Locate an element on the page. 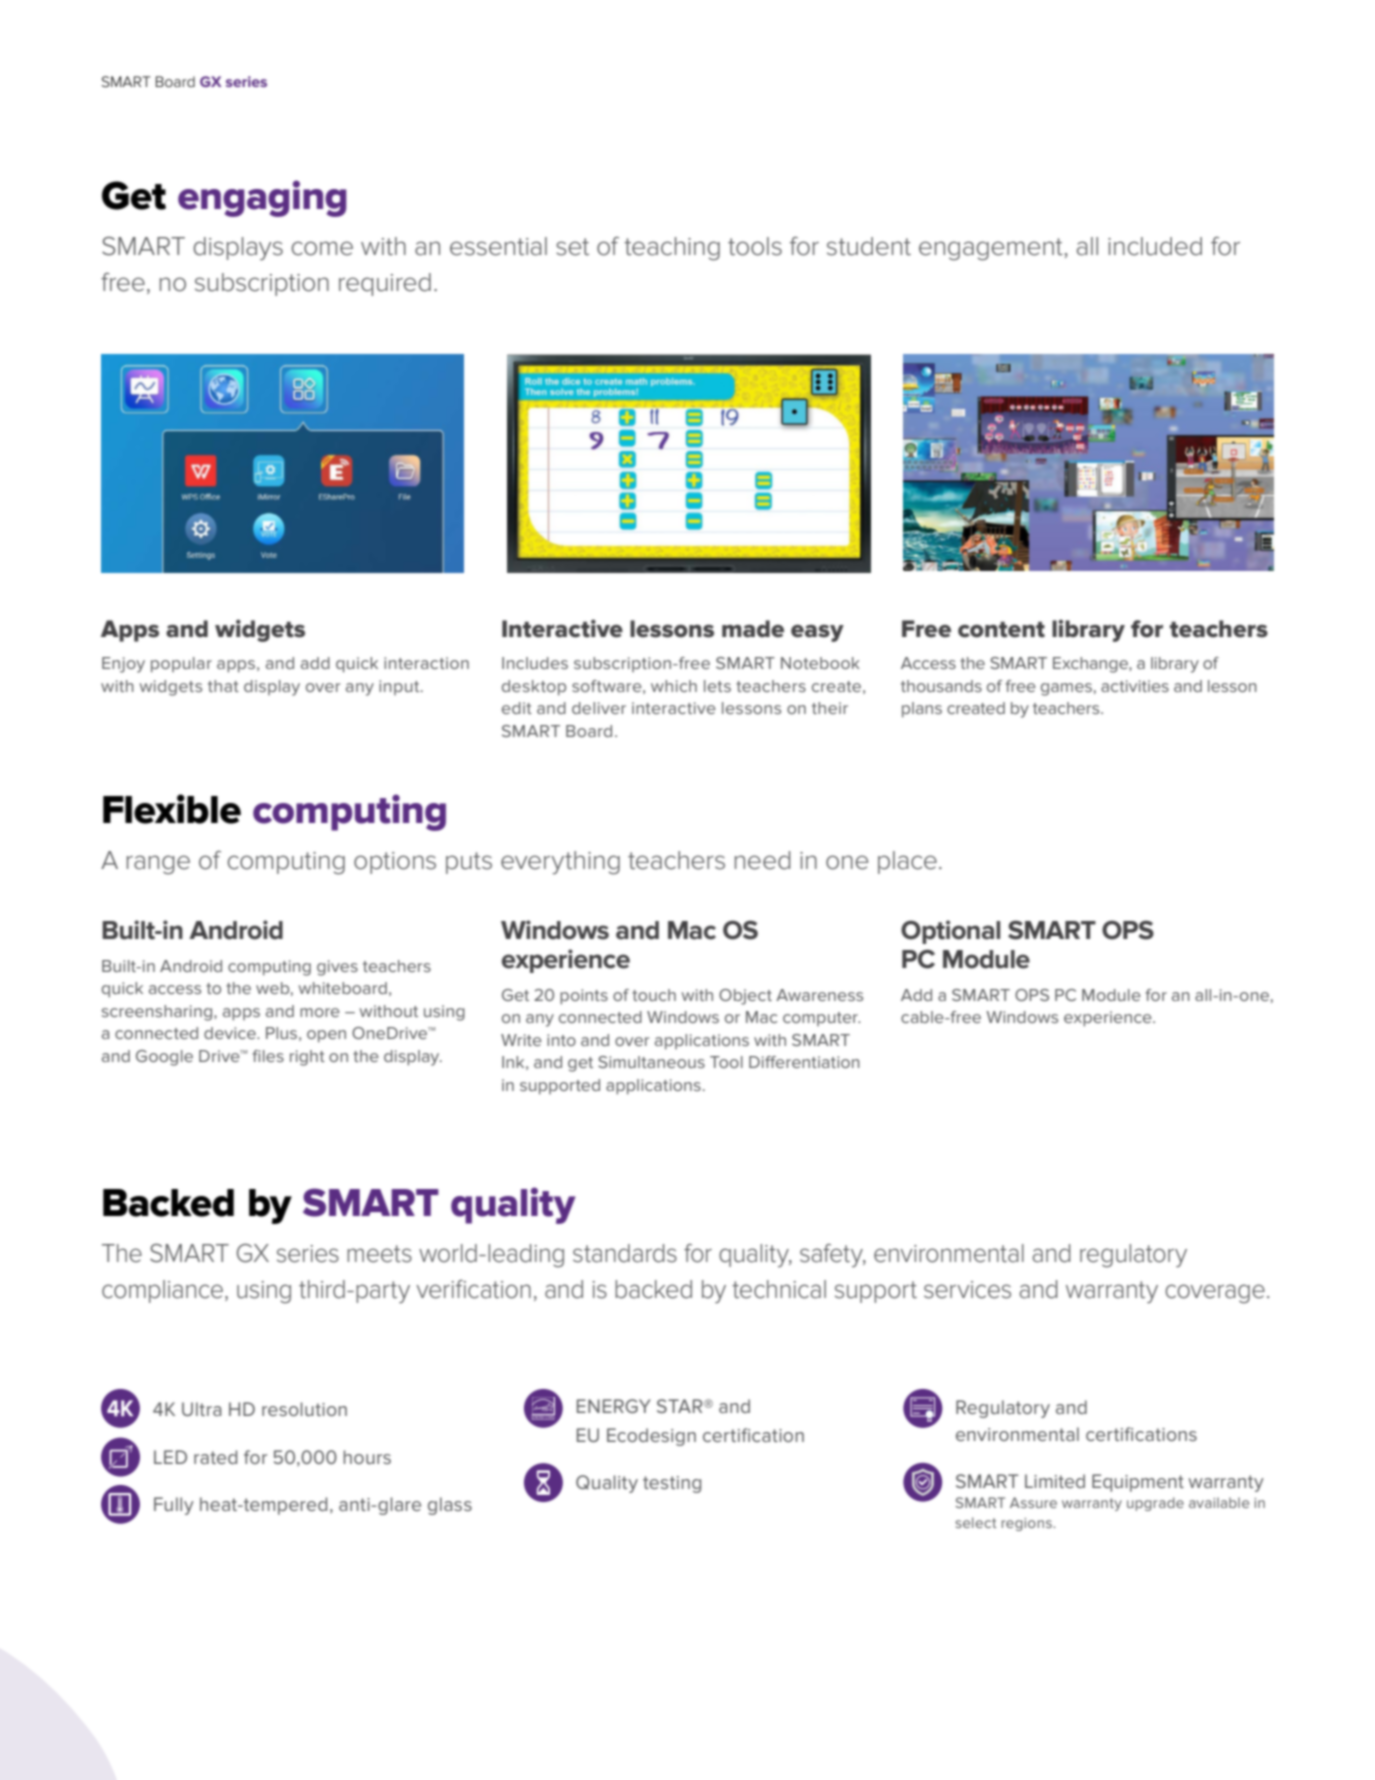 This page has height=1780, width=1375. included is located at coordinates (1155, 246).
